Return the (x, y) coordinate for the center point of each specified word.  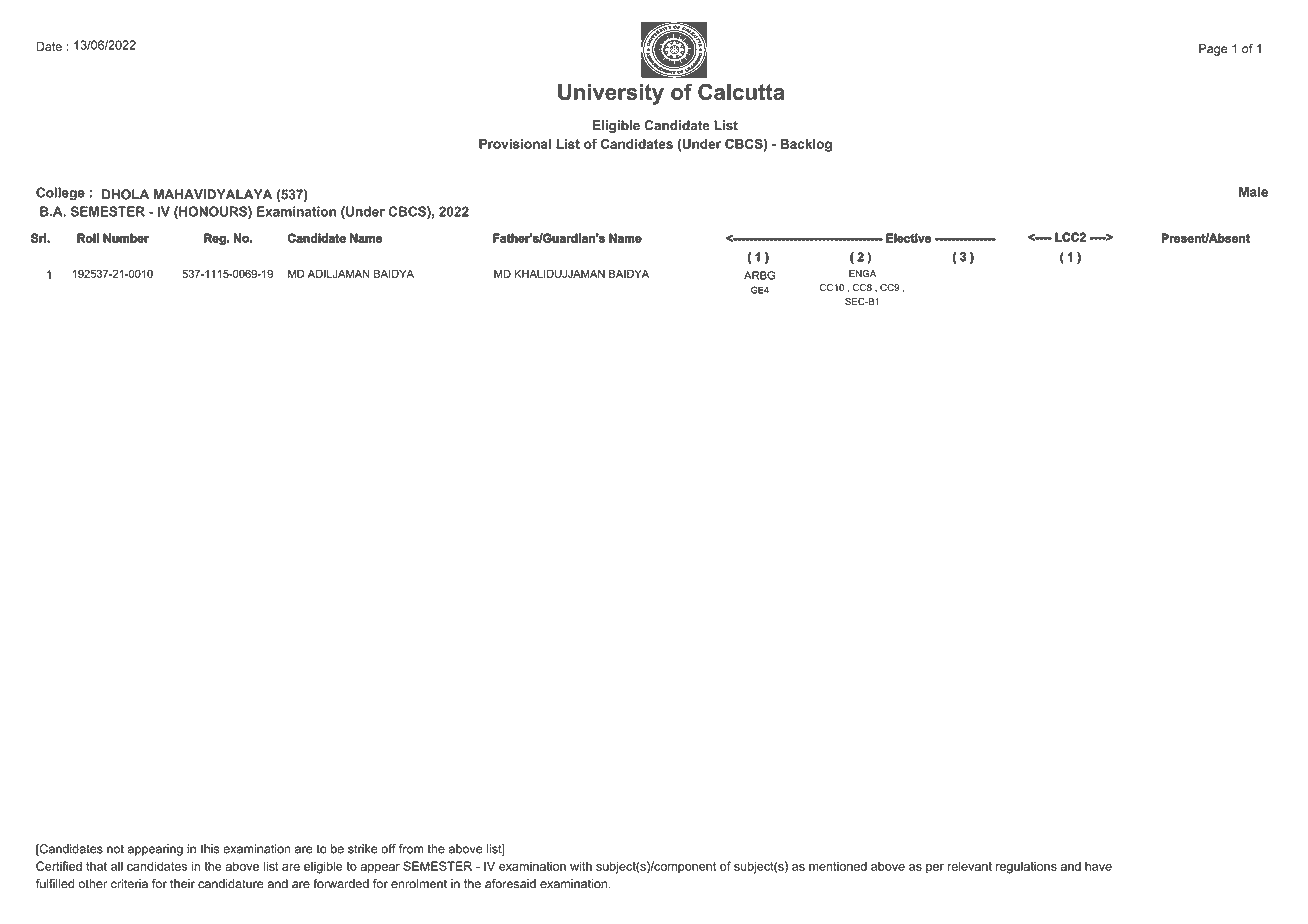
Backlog (806, 145)
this (210, 849)
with (581, 866)
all (117, 866)
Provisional (515, 144)
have (1098, 866)
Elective (908, 238)
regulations (1026, 867)
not (115, 849)
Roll (88, 238)
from (411, 849)
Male (1253, 192)
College (60, 193)
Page (1213, 50)
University (611, 94)
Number (126, 238)
